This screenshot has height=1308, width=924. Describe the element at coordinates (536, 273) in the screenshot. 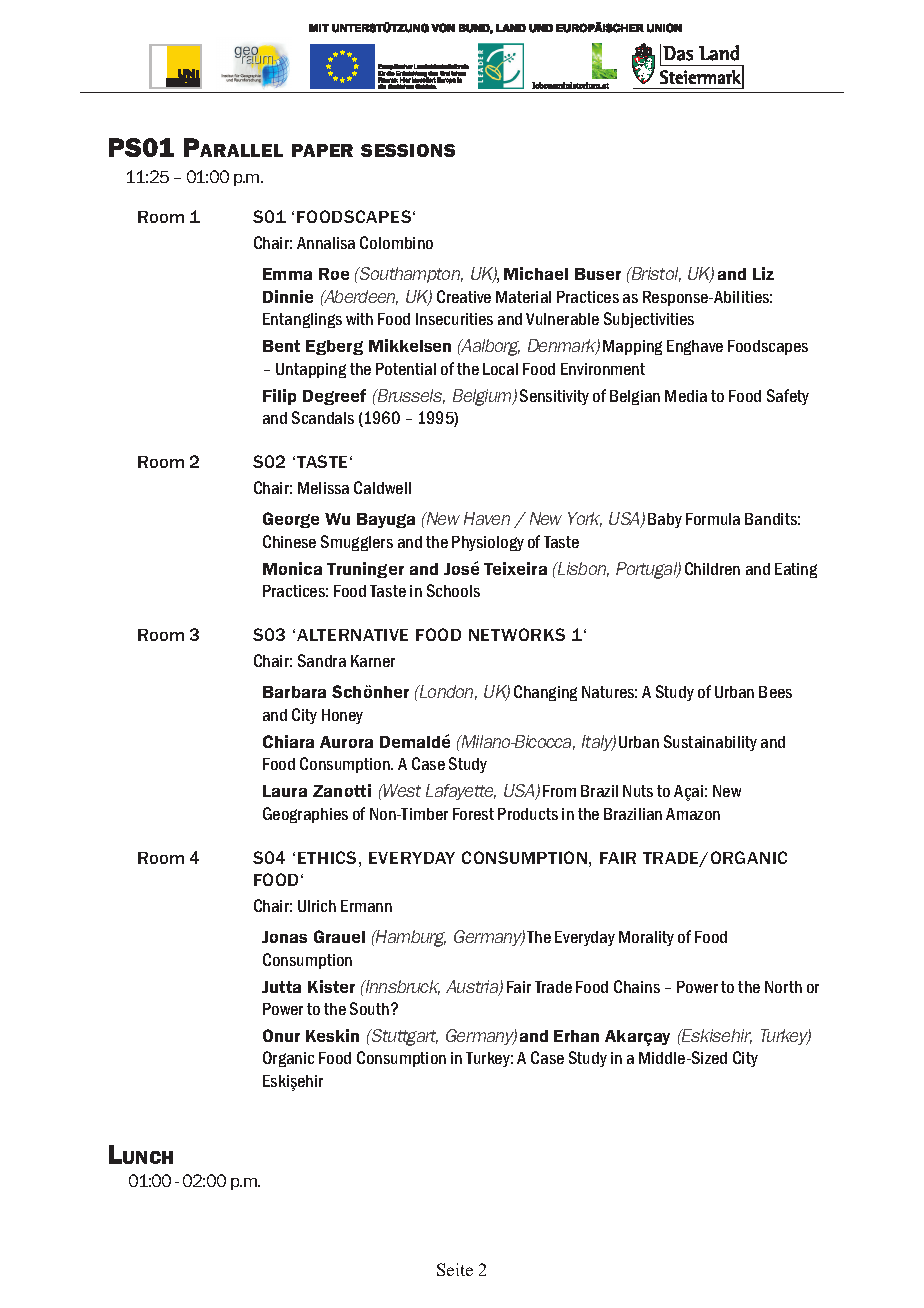

I see `Michael` at that location.
